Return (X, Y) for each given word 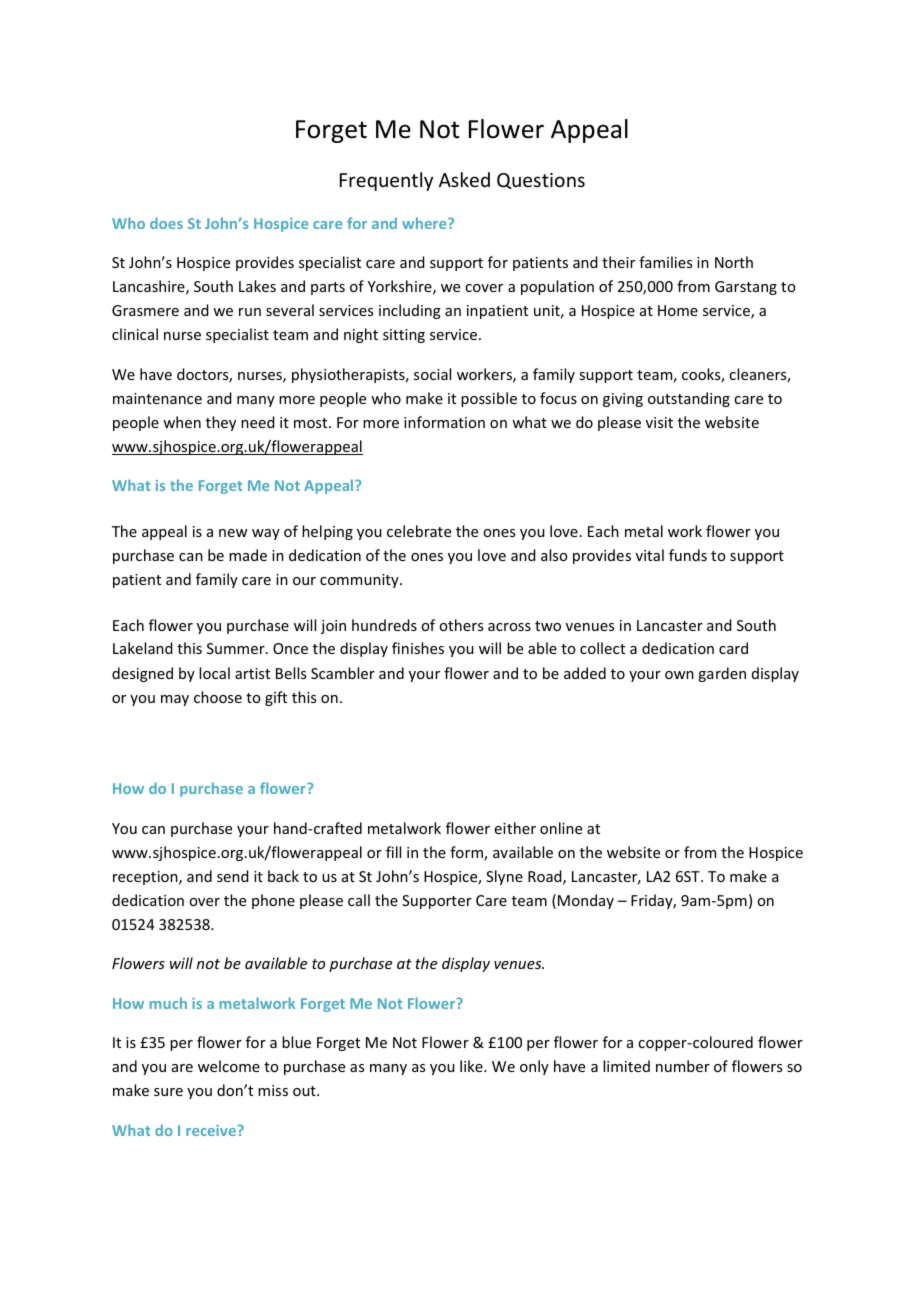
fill (393, 852)
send (233, 876)
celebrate (419, 531)
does (166, 223)
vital (650, 555)
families (665, 262)
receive (212, 1130)
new (233, 533)
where (425, 223)
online (561, 828)
